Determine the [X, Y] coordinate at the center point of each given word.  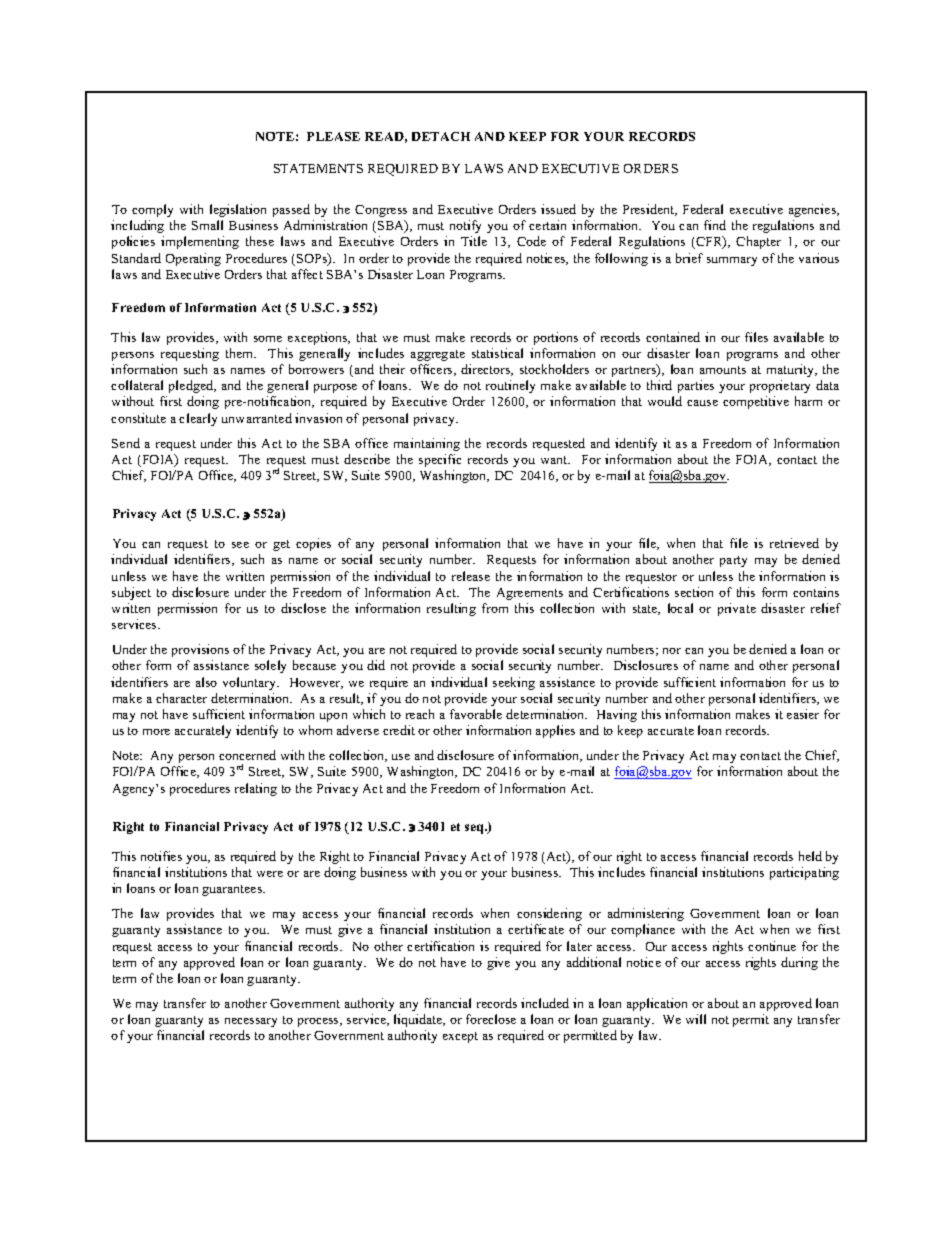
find [715, 225]
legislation [238, 210]
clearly [198, 419]
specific [440, 460]
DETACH [441, 136]
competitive [756, 402]
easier [803, 714]
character [181, 698]
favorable [476, 714]
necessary [251, 1022]
